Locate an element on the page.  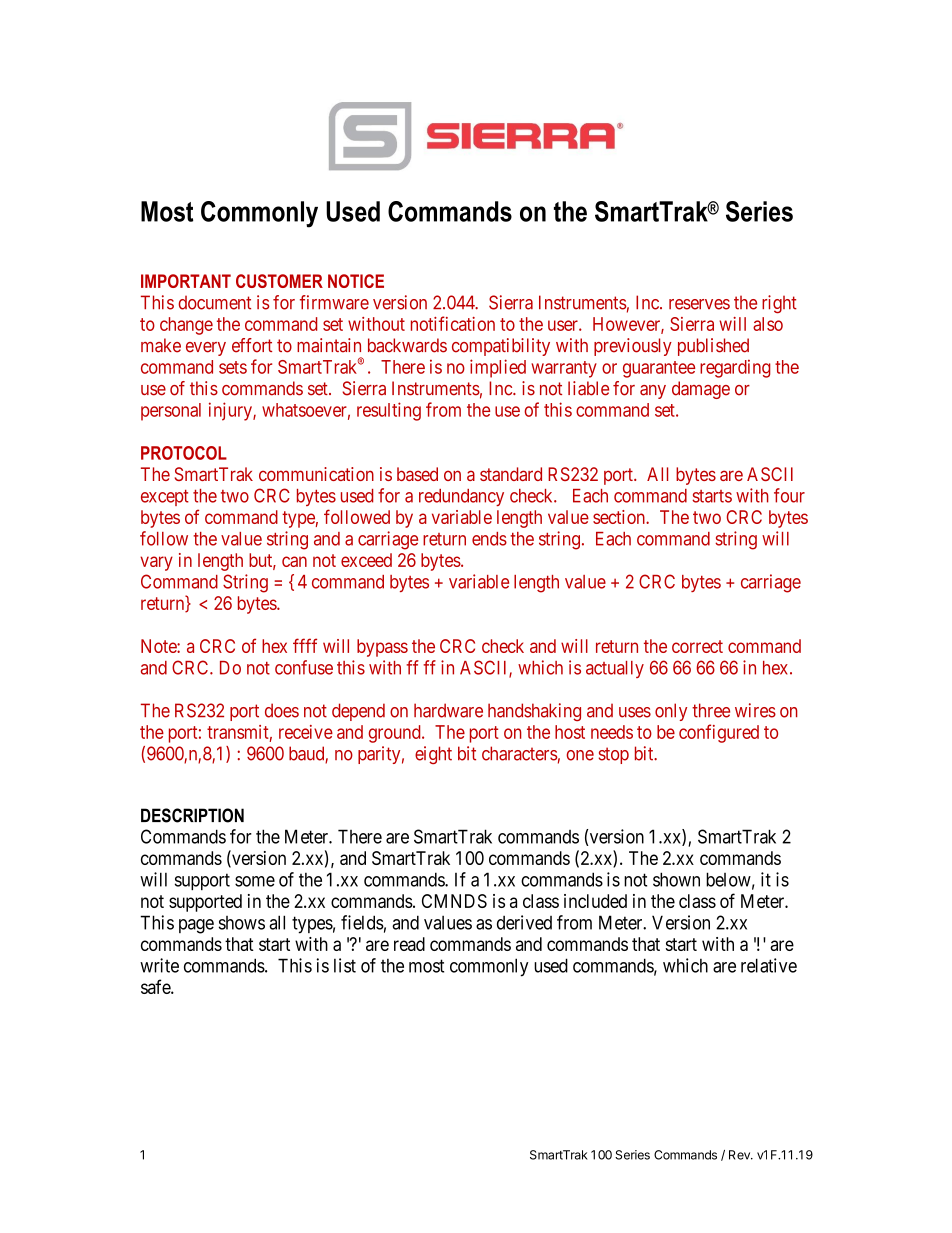
standard is located at coordinates (511, 474).
